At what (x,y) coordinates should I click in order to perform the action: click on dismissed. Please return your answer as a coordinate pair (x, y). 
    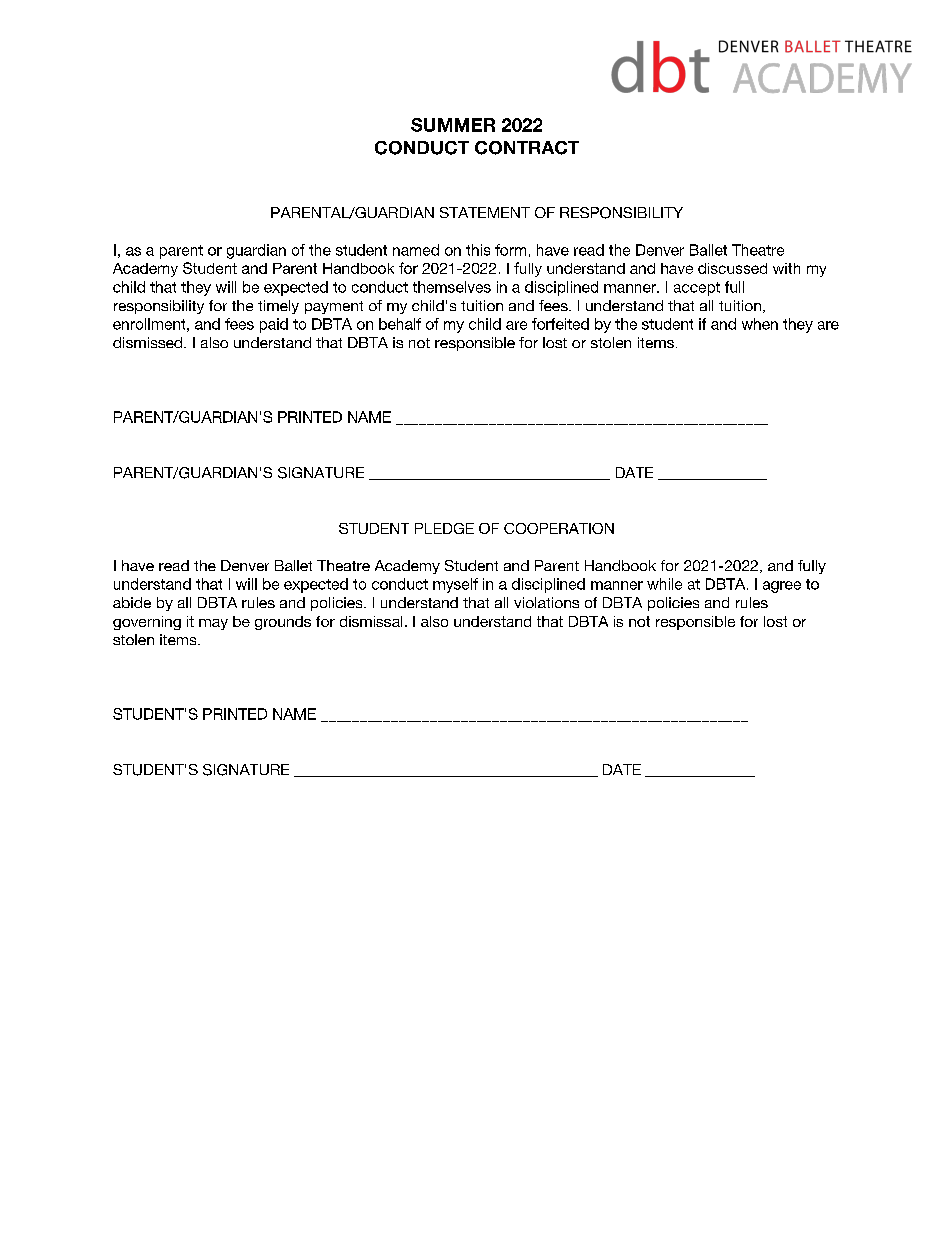
    Looking at the image, I should click on (149, 342).
